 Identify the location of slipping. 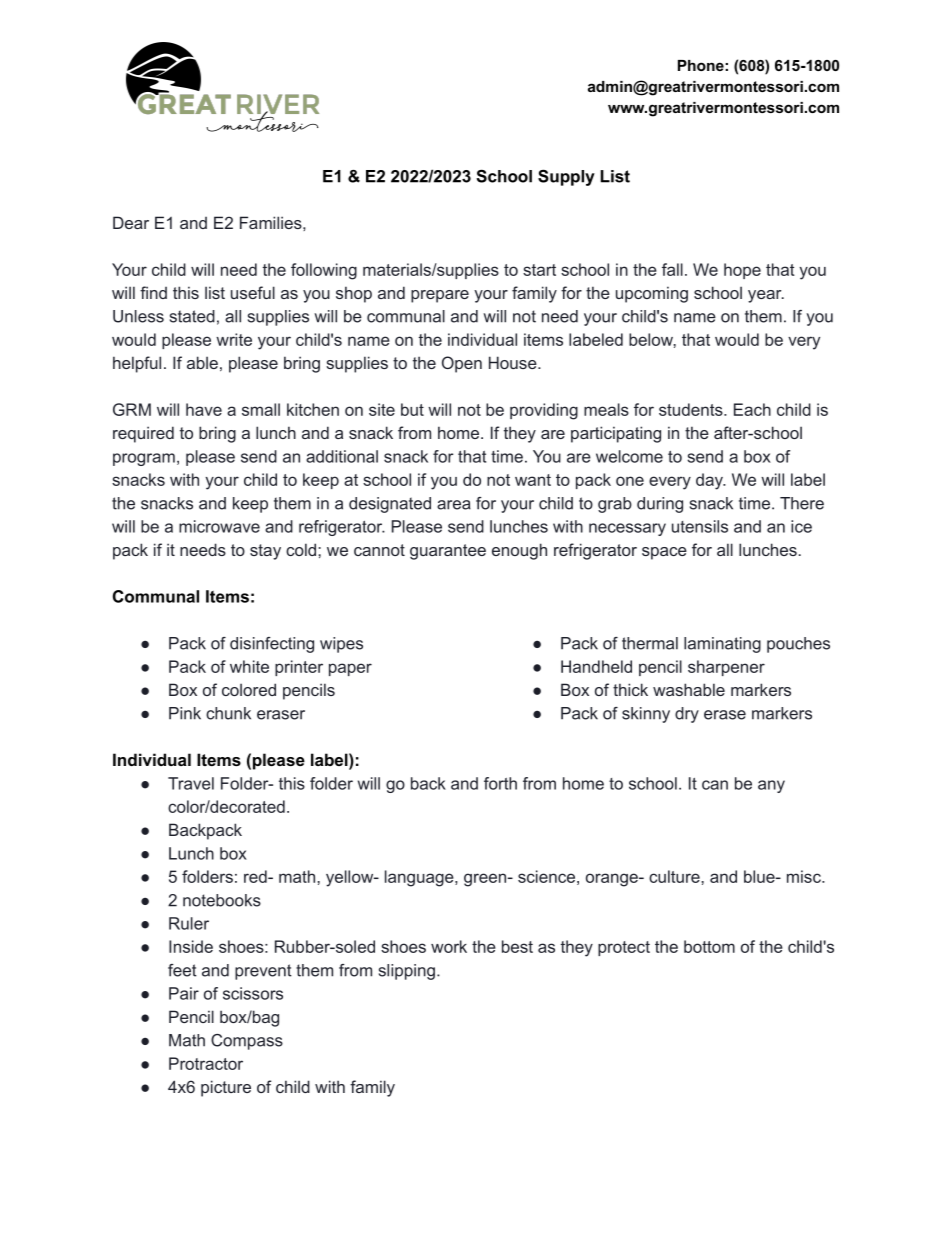
(407, 972).
